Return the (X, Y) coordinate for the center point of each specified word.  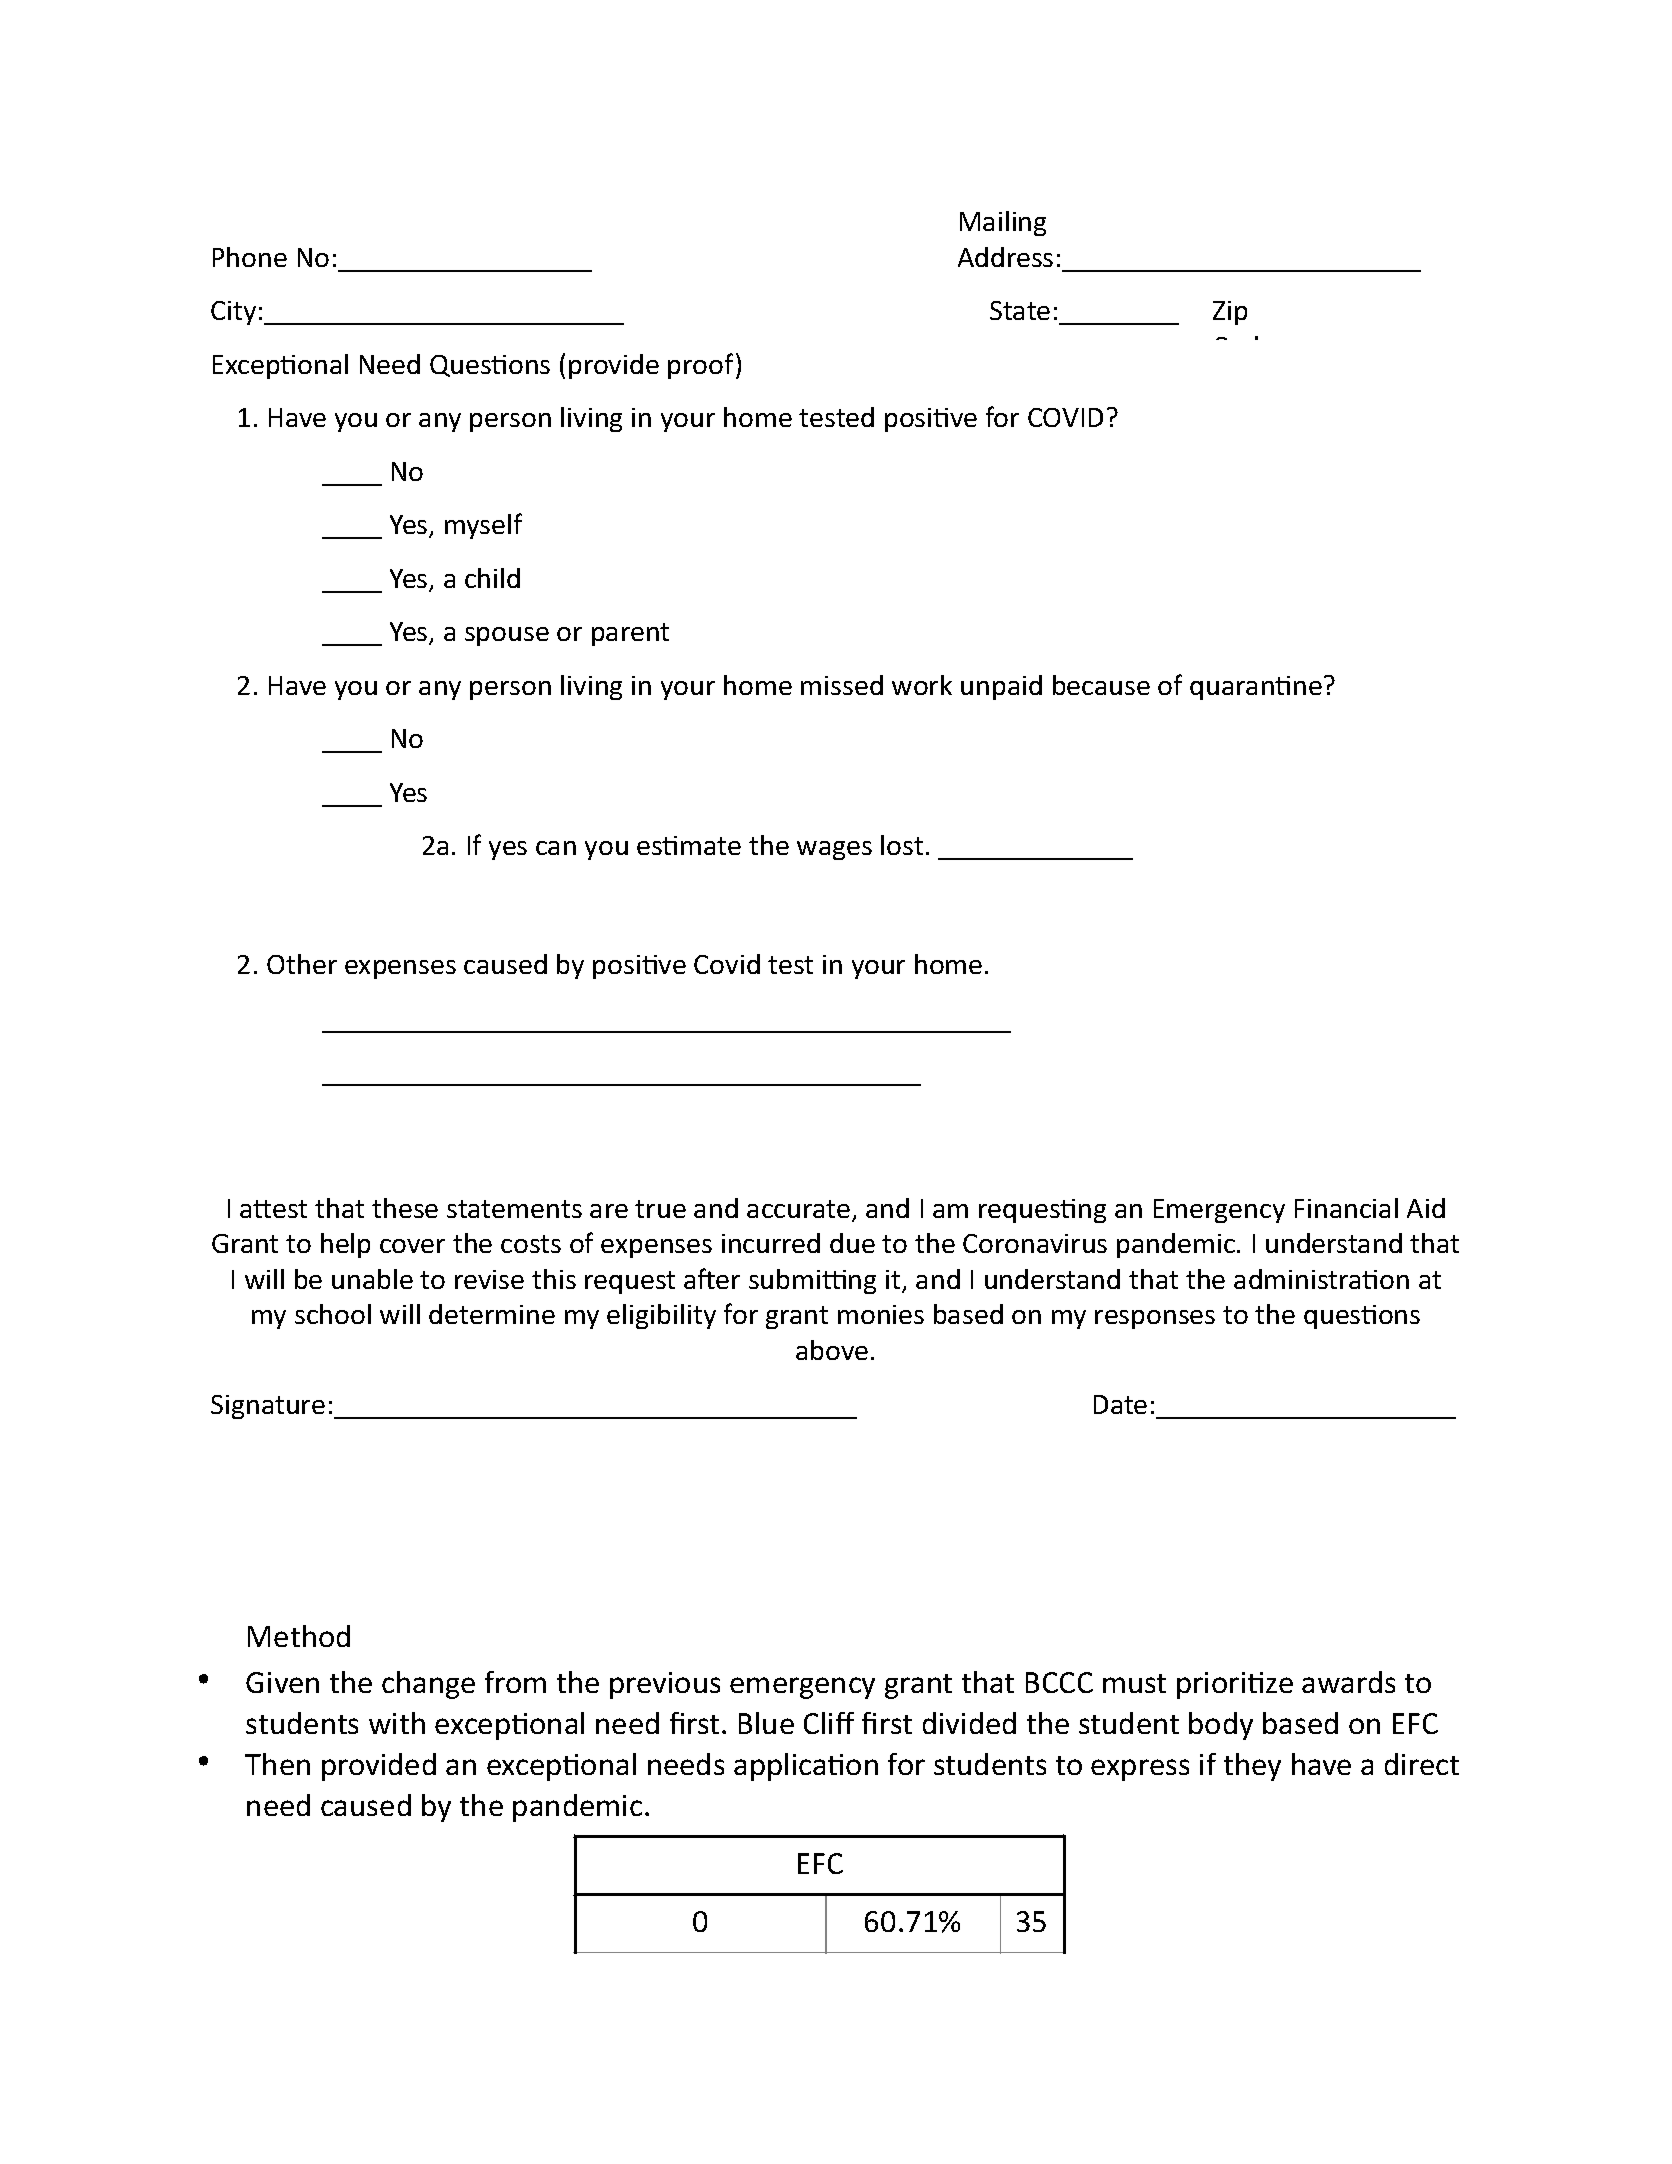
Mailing (1003, 223)
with (397, 1723)
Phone (250, 257)
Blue (766, 1723)
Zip (1230, 313)
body (1221, 1726)
